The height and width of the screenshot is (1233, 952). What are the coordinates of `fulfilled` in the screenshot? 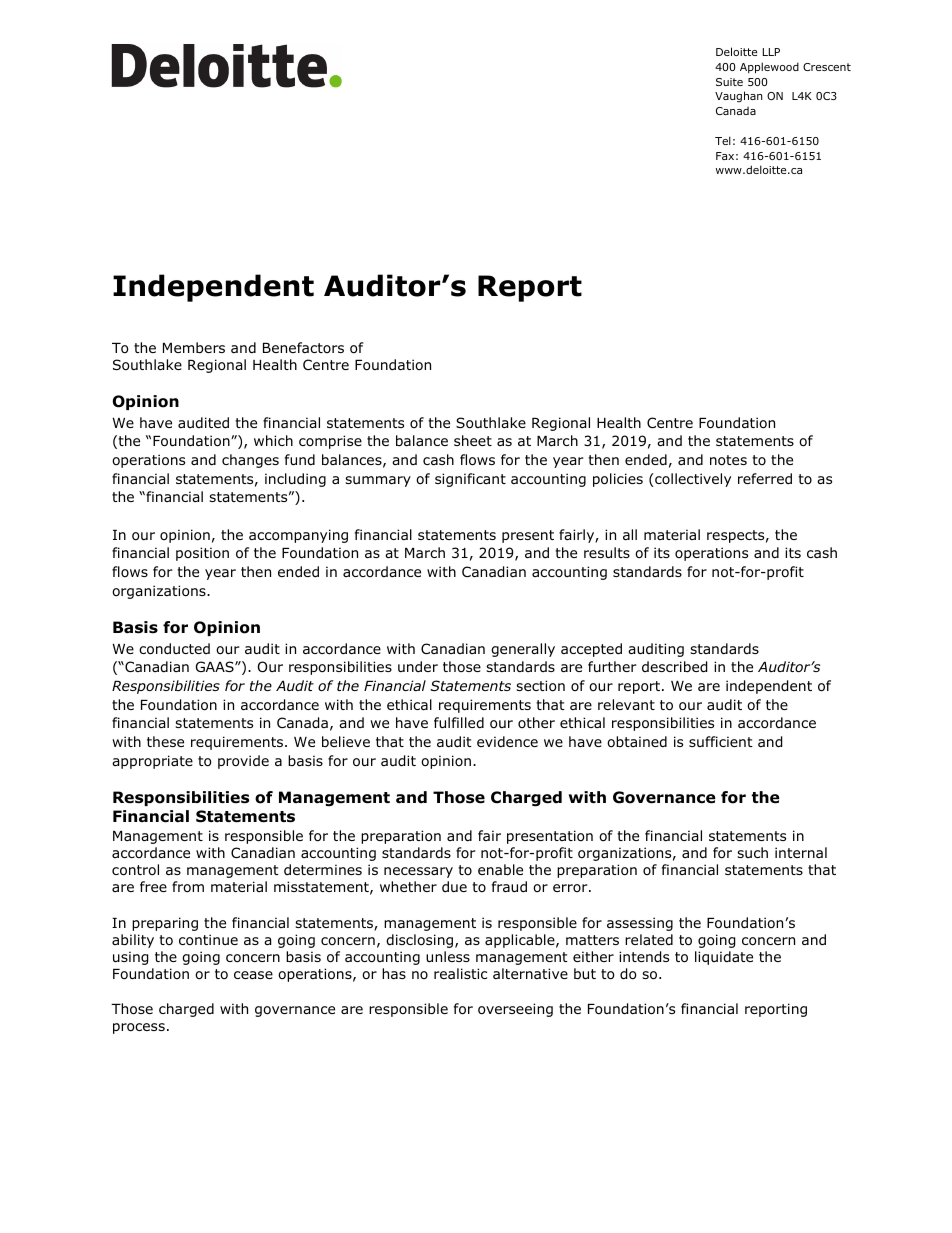 It's located at (459, 722).
